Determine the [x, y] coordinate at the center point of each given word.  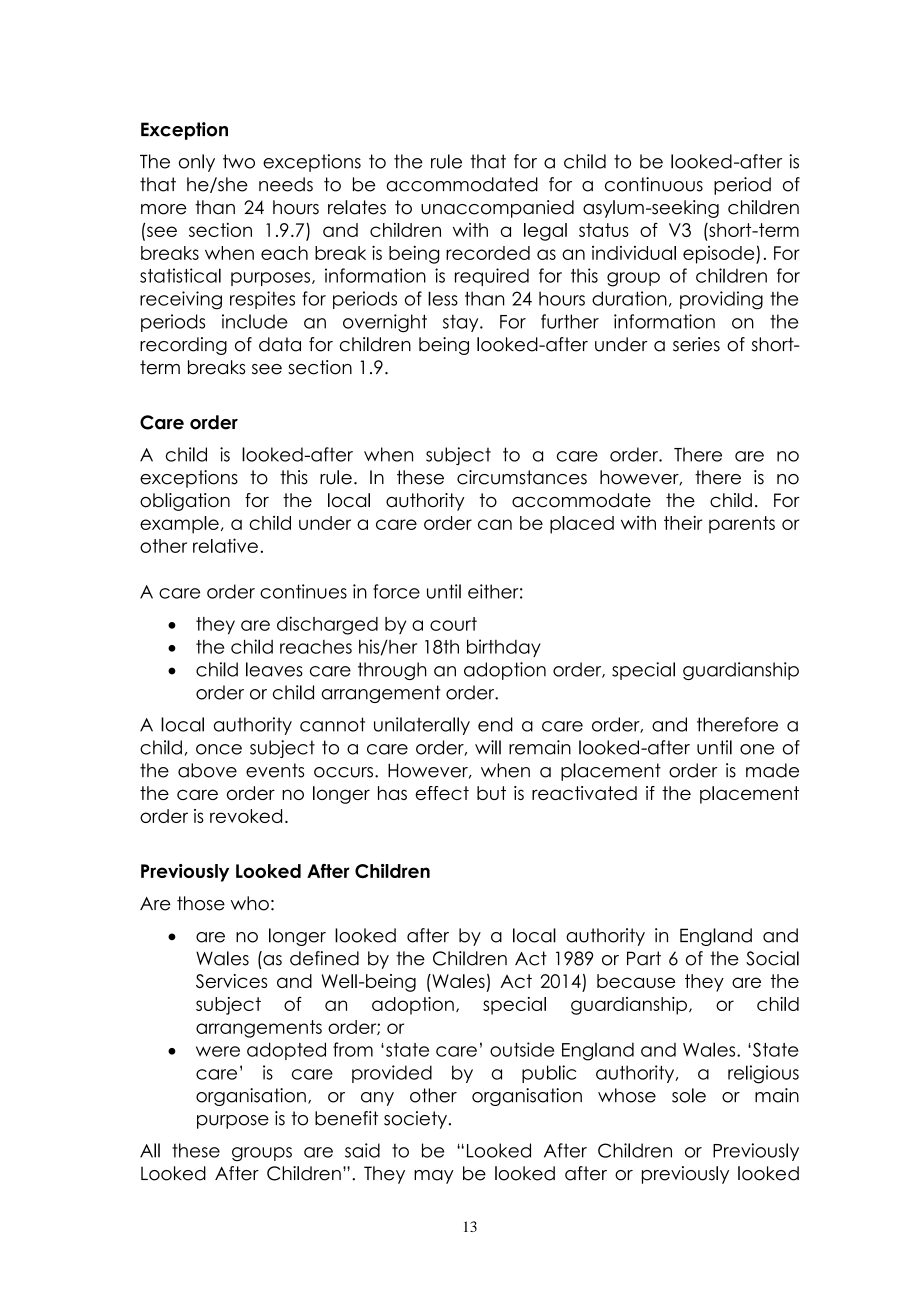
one [757, 749]
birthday [504, 648]
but [491, 793]
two [239, 161]
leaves [274, 669]
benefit [346, 1118]
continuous [654, 184]
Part [644, 958]
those [201, 903]
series [696, 344]
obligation [185, 502]
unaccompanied [497, 209]
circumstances [522, 477]
